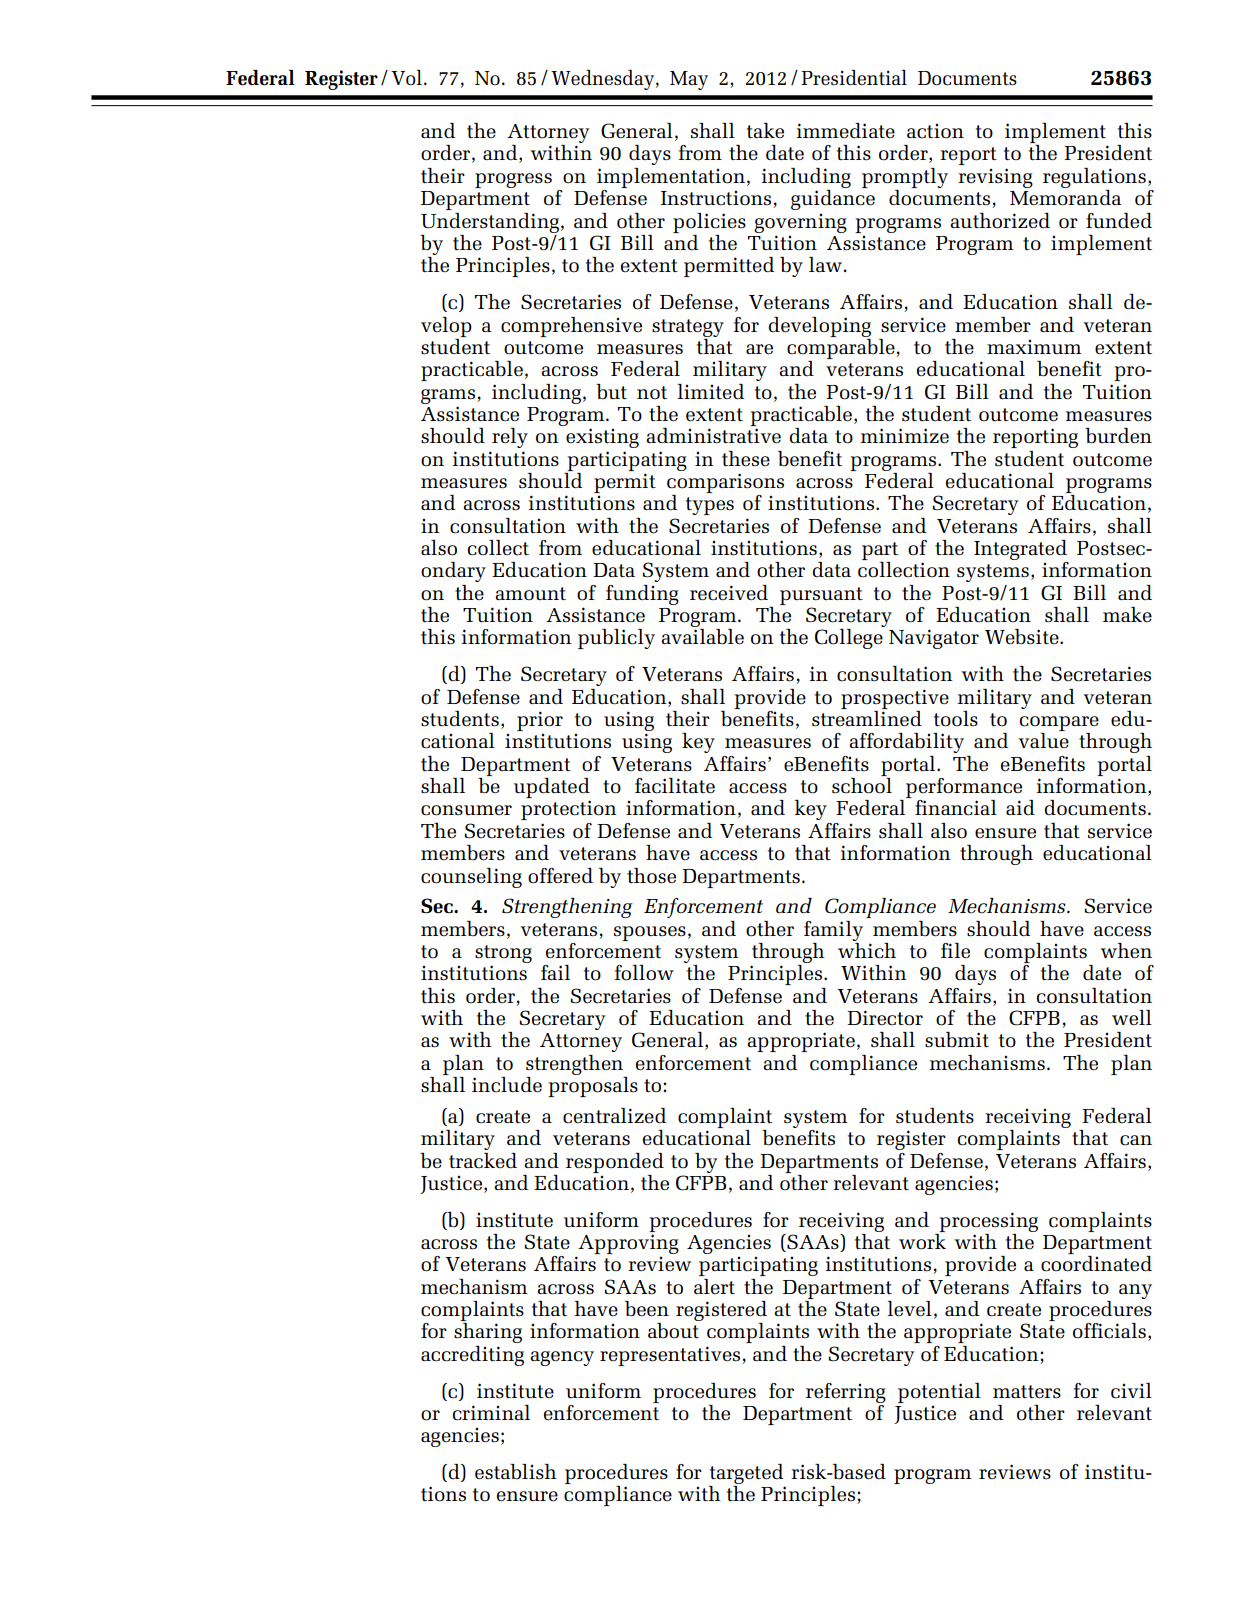  What do you see at coordinates (530, 594) in the screenshot?
I see `amount` at bounding box center [530, 594].
